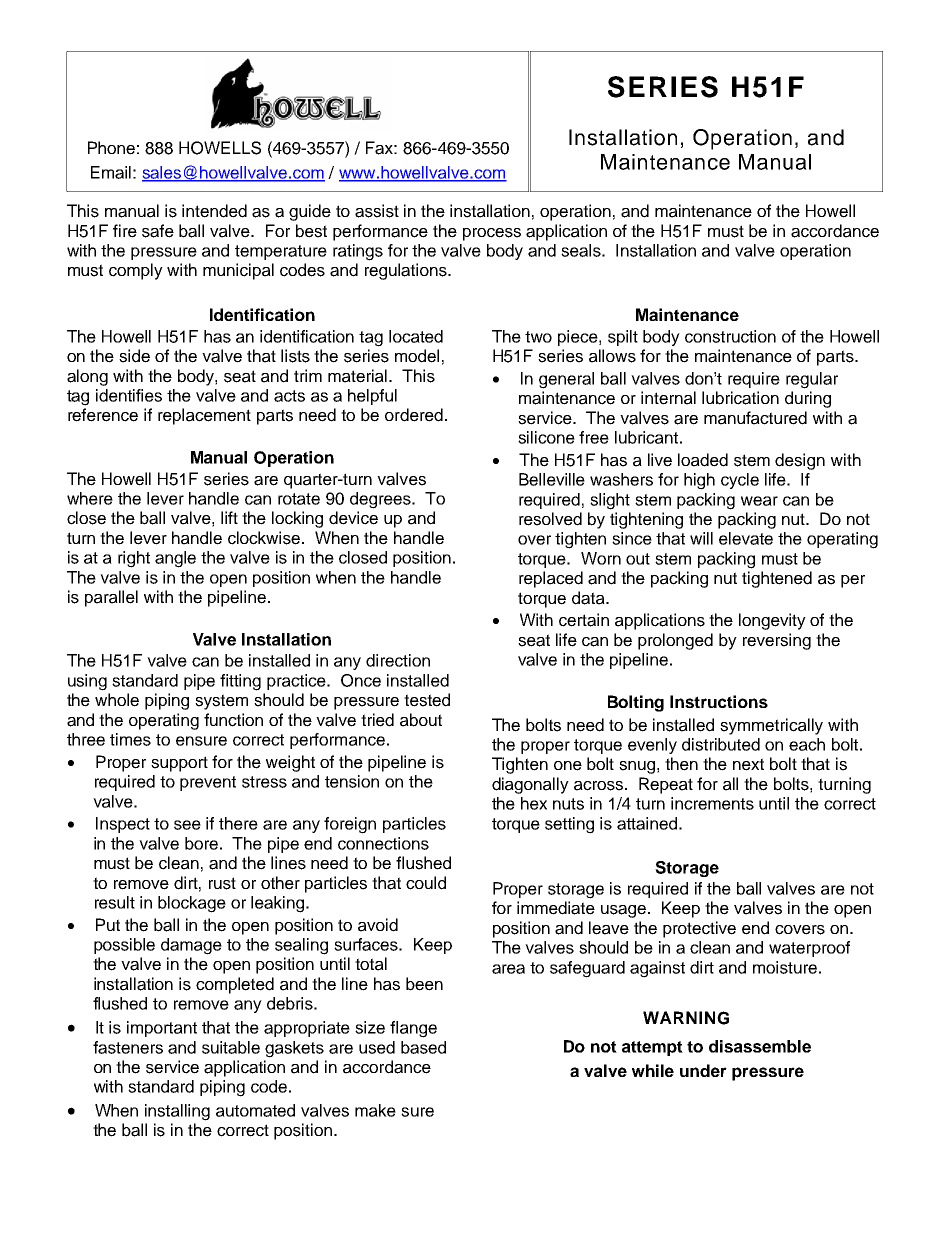  What do you see at coordinates (423, 1047) in the screenshot?
I see `based` at bounding box center [423, 1047].
